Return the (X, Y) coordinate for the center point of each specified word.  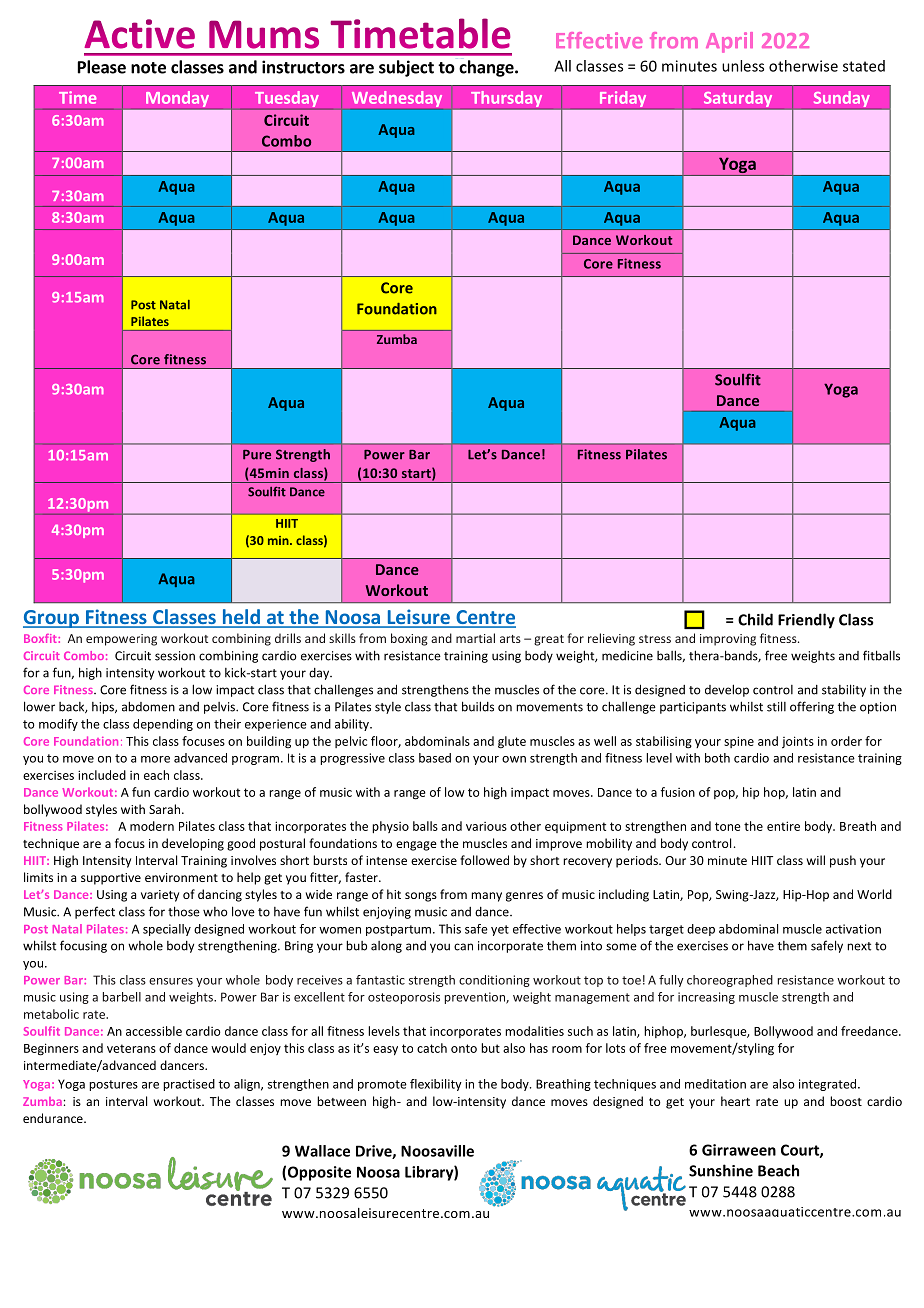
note (148, 68)
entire (783, 826)
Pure (257, 455)
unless (743, 66)
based (435, 758)
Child (755, 619)
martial (475, 638)
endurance (54, 1118)
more (155, 759)
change (487, 68)
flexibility (436, 1085)
